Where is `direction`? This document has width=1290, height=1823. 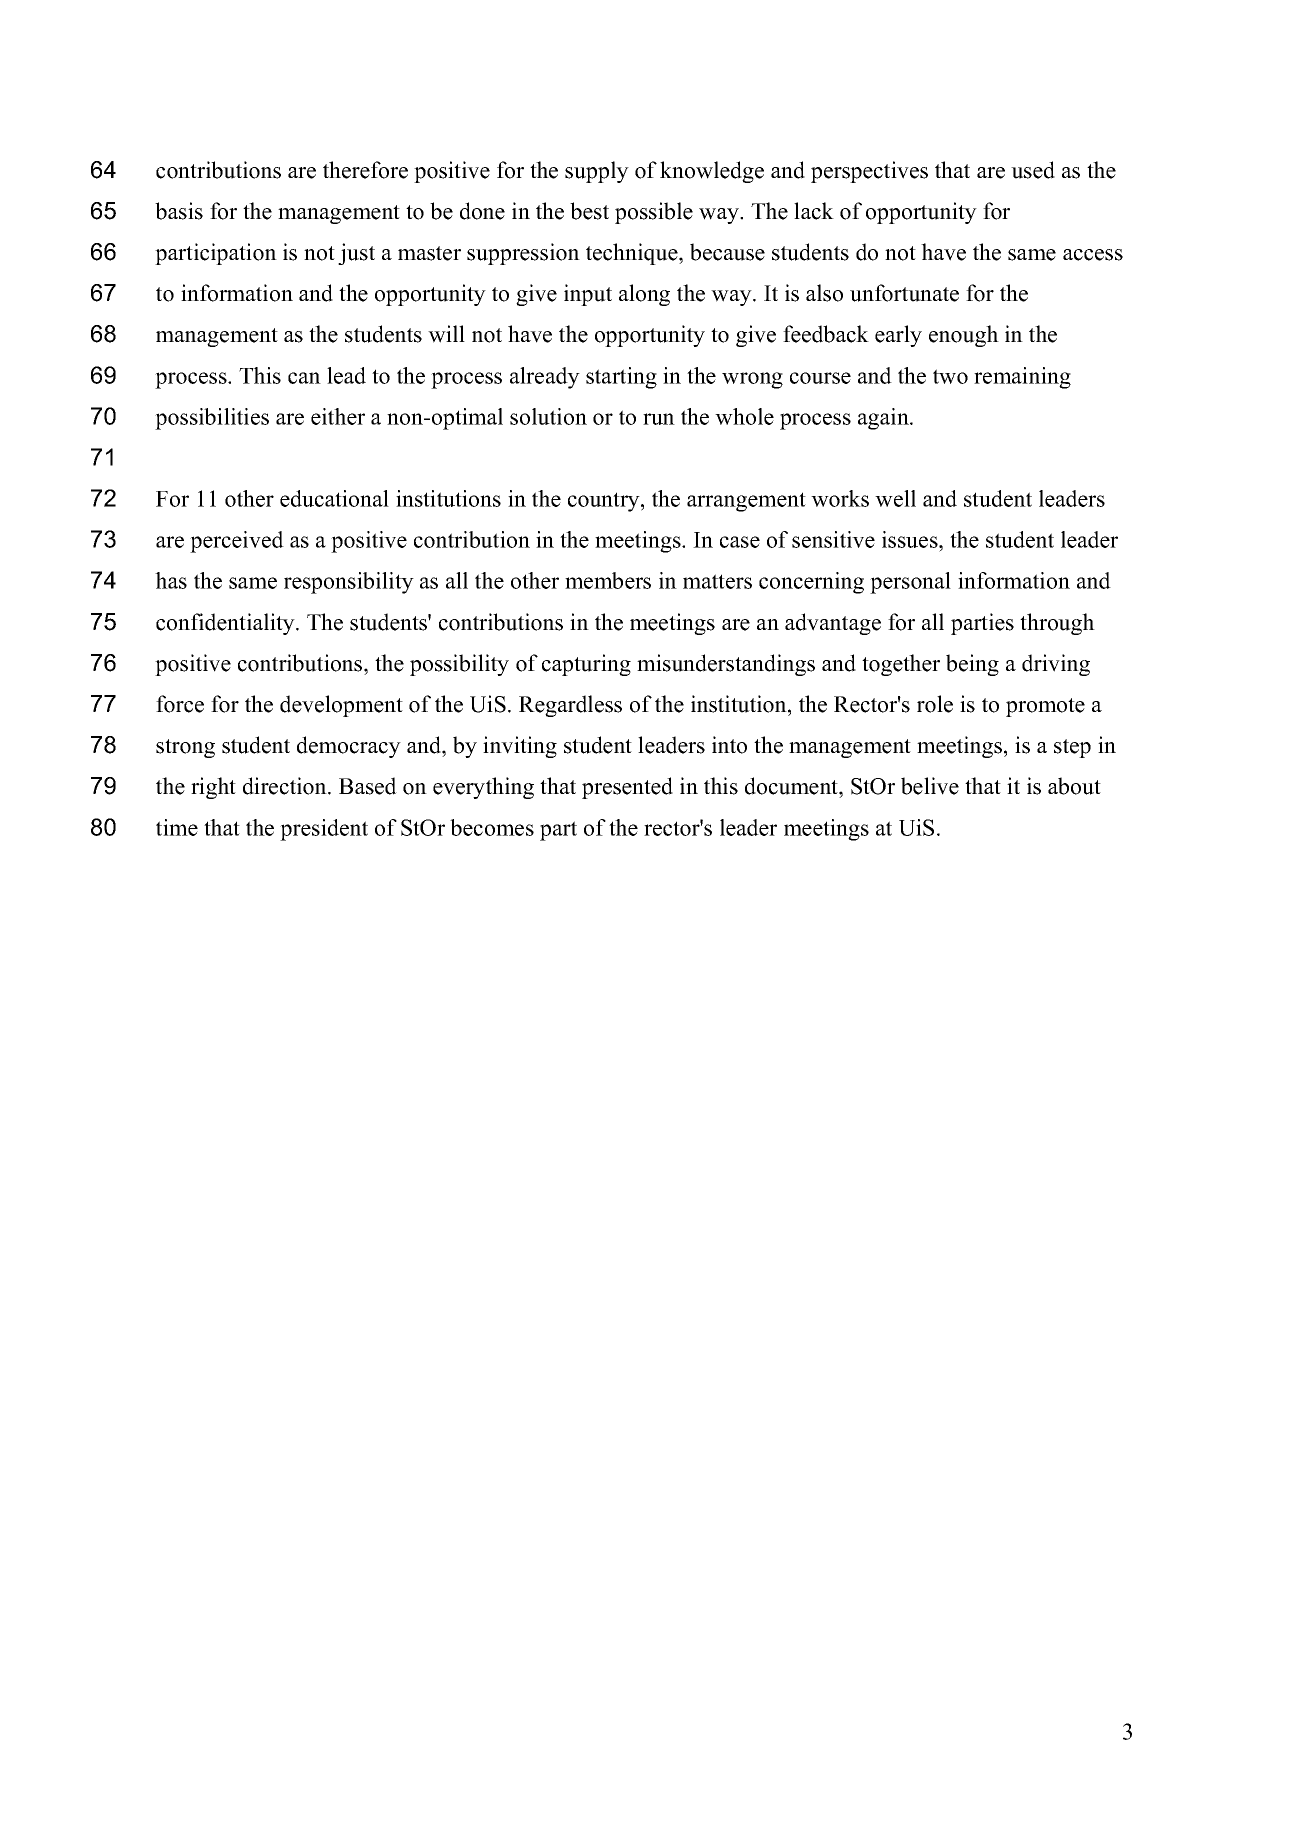 direction is located at coordinates (286, 786).
